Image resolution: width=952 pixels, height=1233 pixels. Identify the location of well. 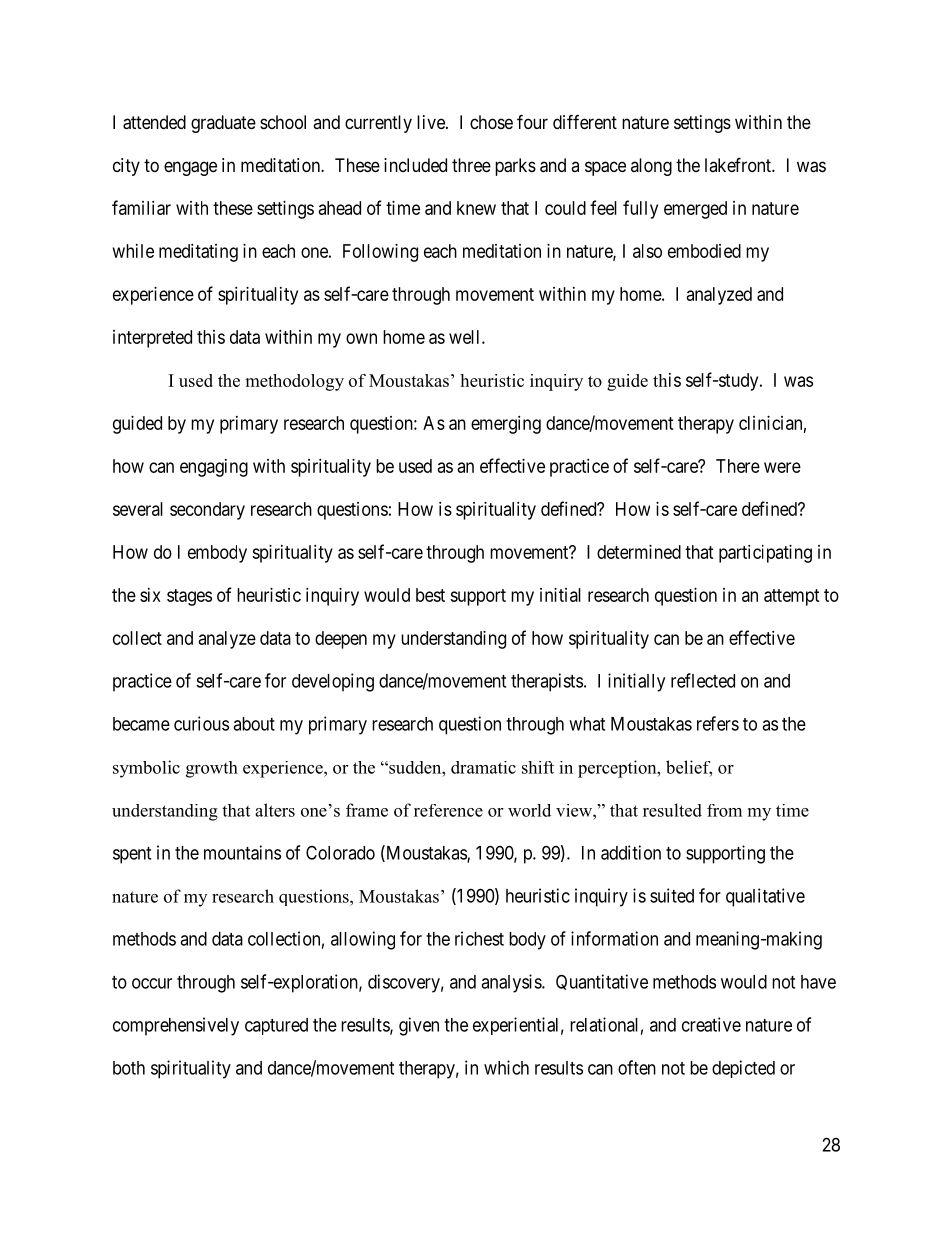
(466, 337).
